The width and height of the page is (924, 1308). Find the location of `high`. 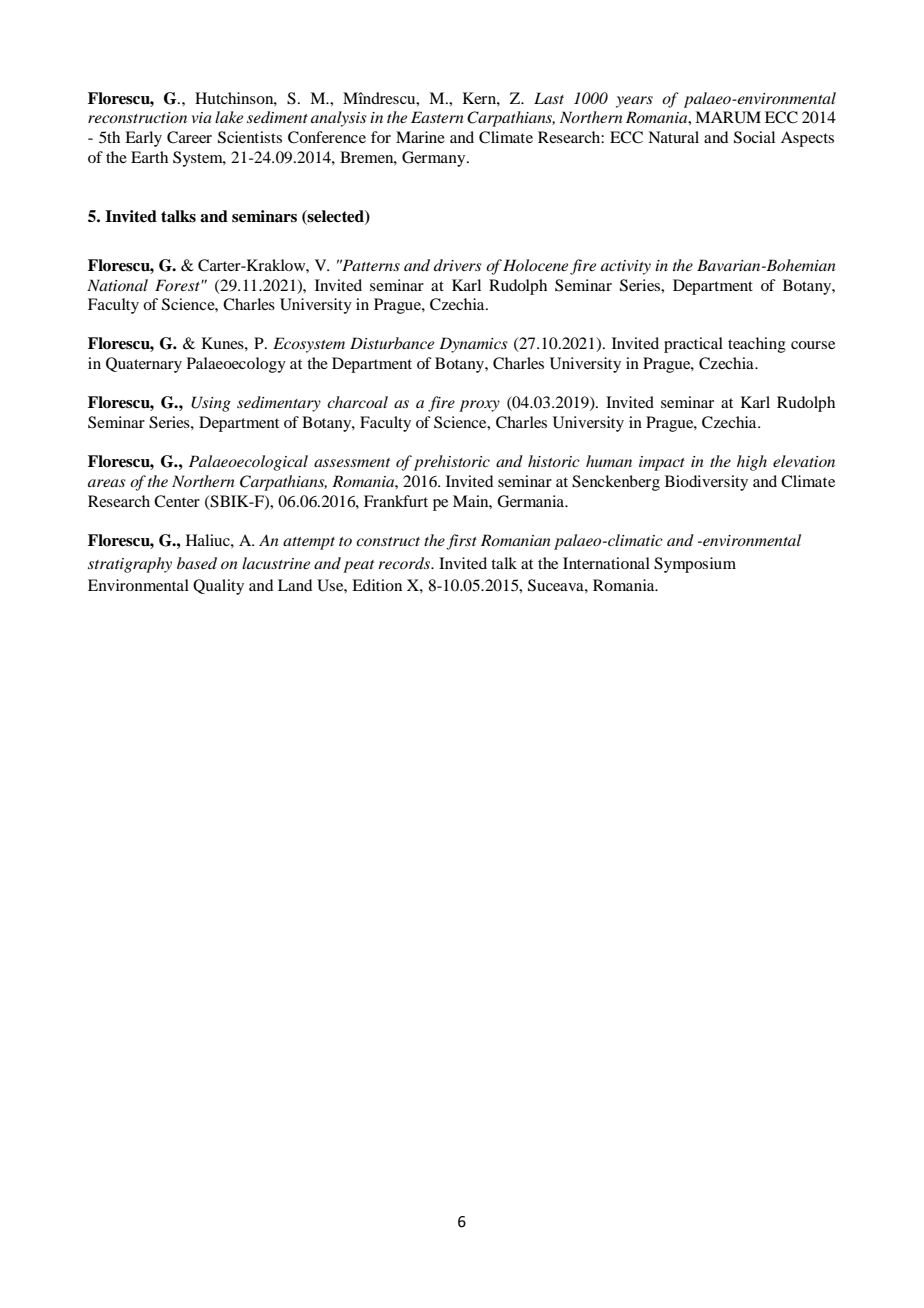

high is located at coordinates (752, 463).
